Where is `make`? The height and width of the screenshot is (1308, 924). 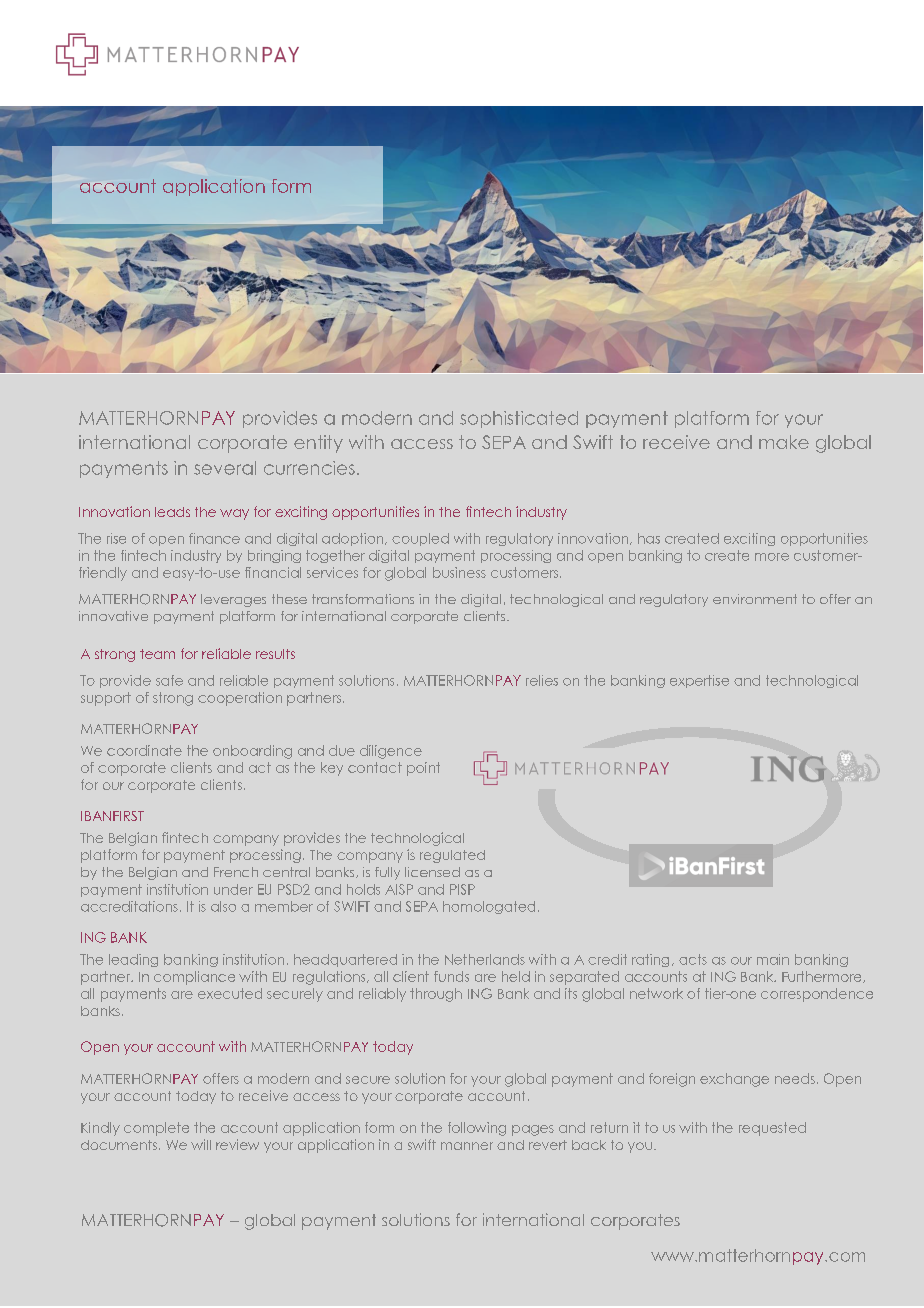
make is located at coordinates (784, 442).
